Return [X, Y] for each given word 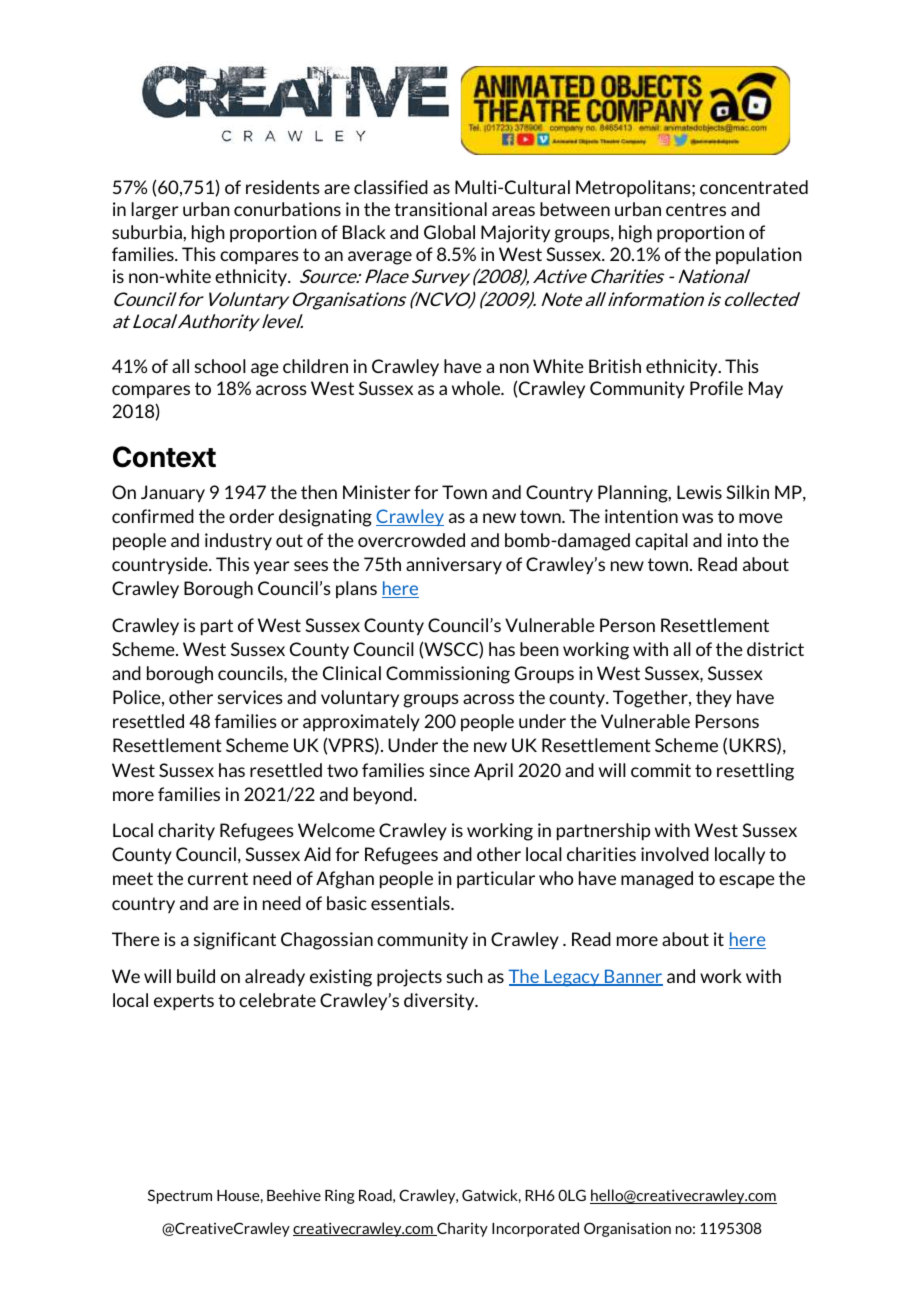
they [714, 699]
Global [449, 232]
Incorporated [535, 1229]
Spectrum [180, 1196]
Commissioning [448, 675]
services [250, 697]
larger [155, 211]
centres [696, 209]
